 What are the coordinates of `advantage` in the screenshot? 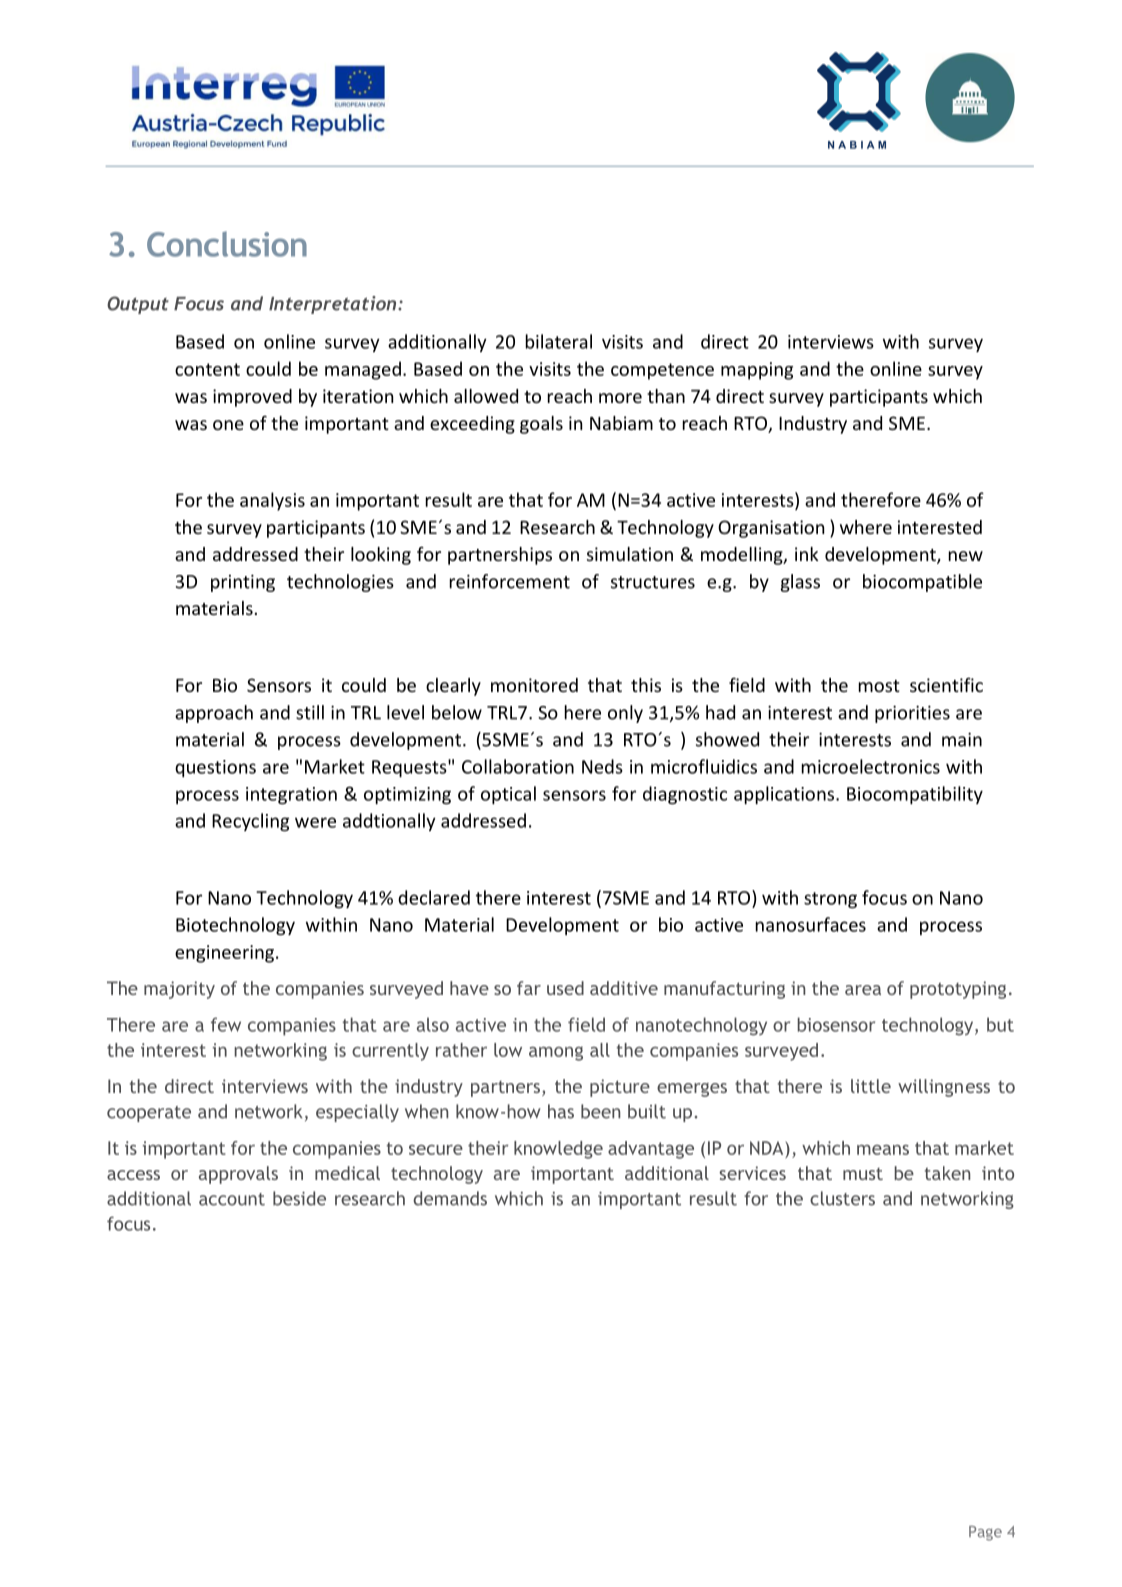 It's located at (651, 1150).
